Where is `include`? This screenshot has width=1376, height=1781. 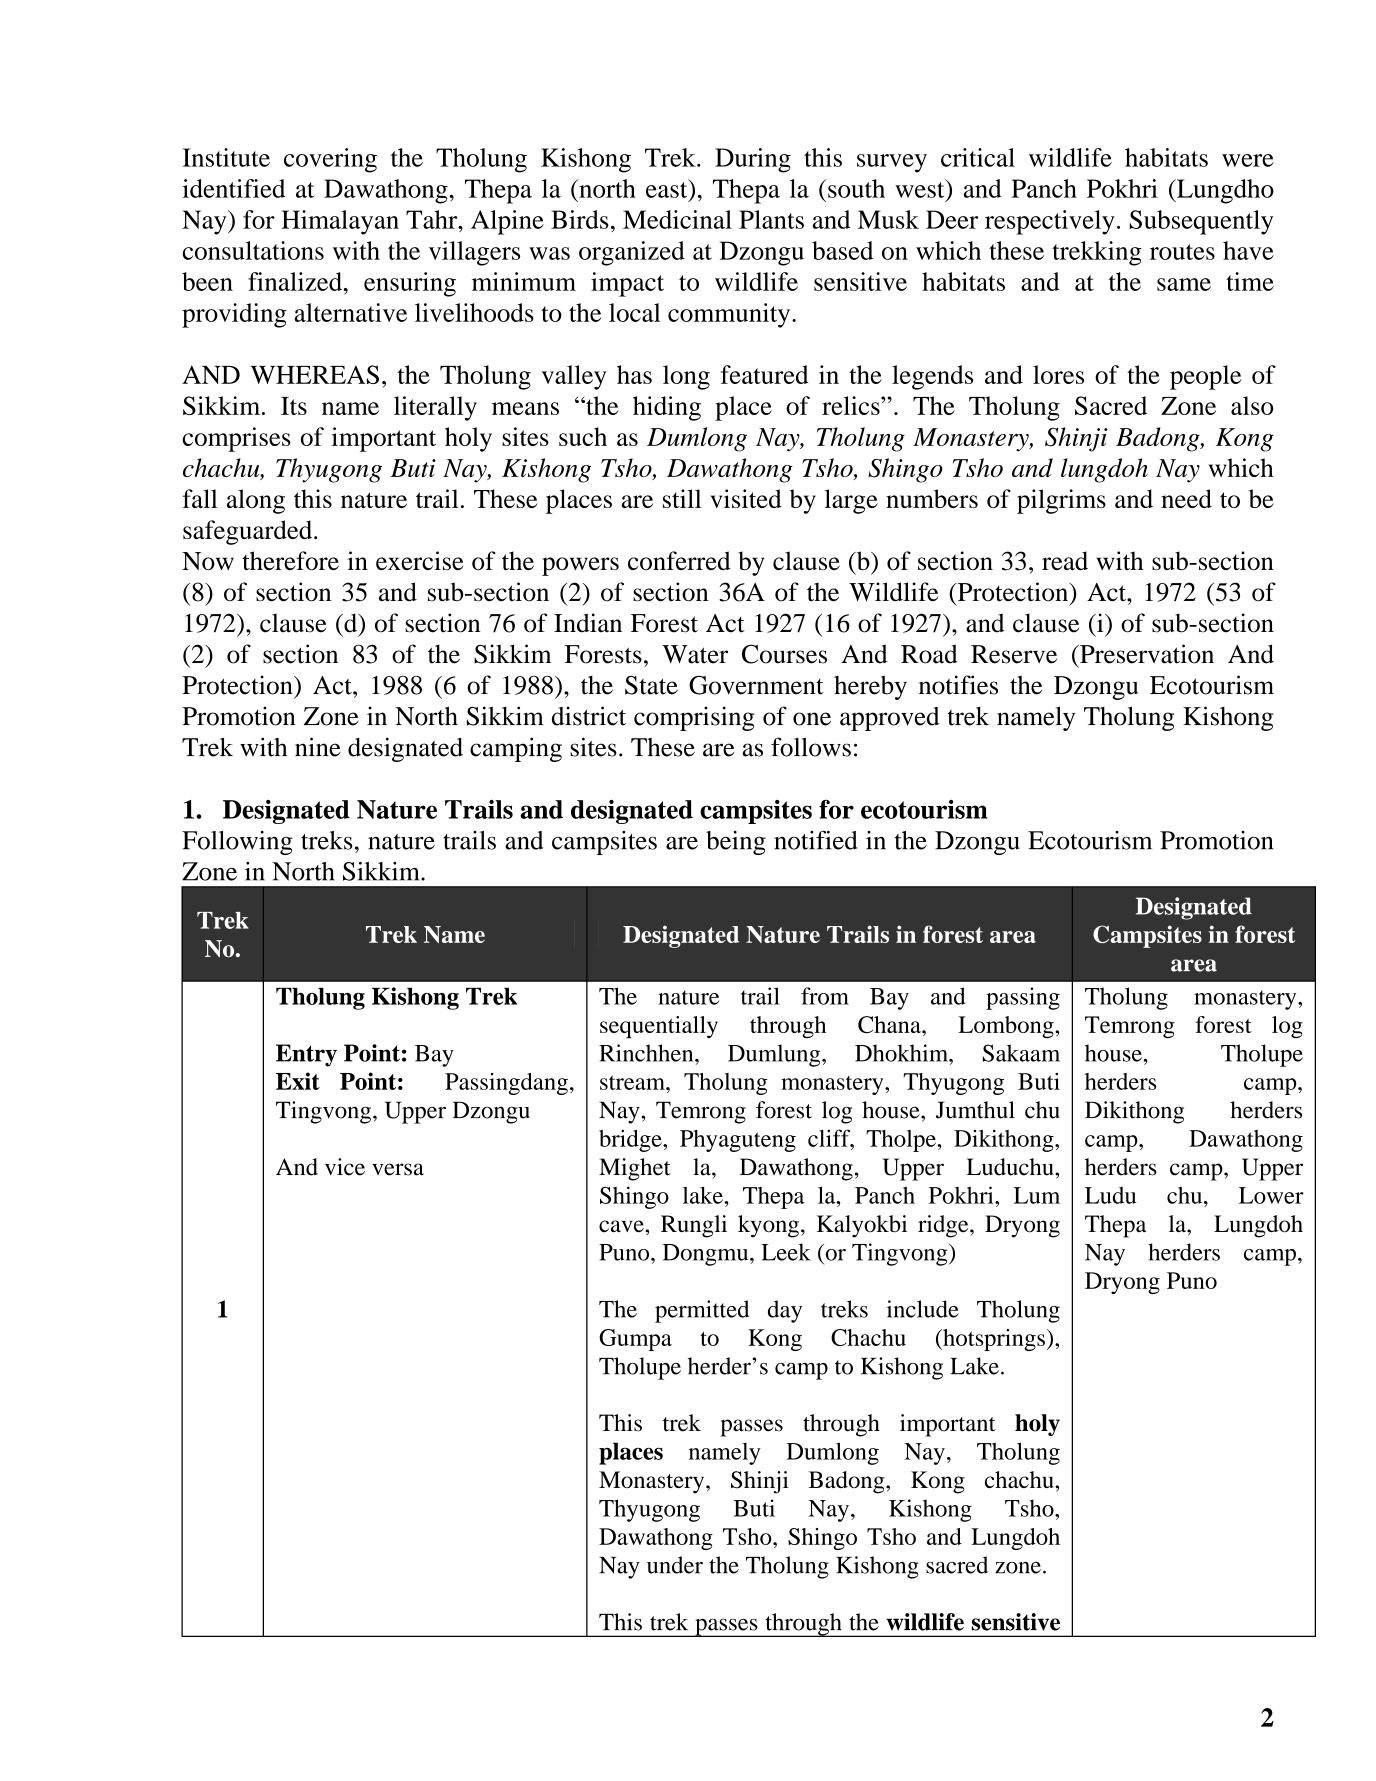 include is located at coordinates (923, 1309).
